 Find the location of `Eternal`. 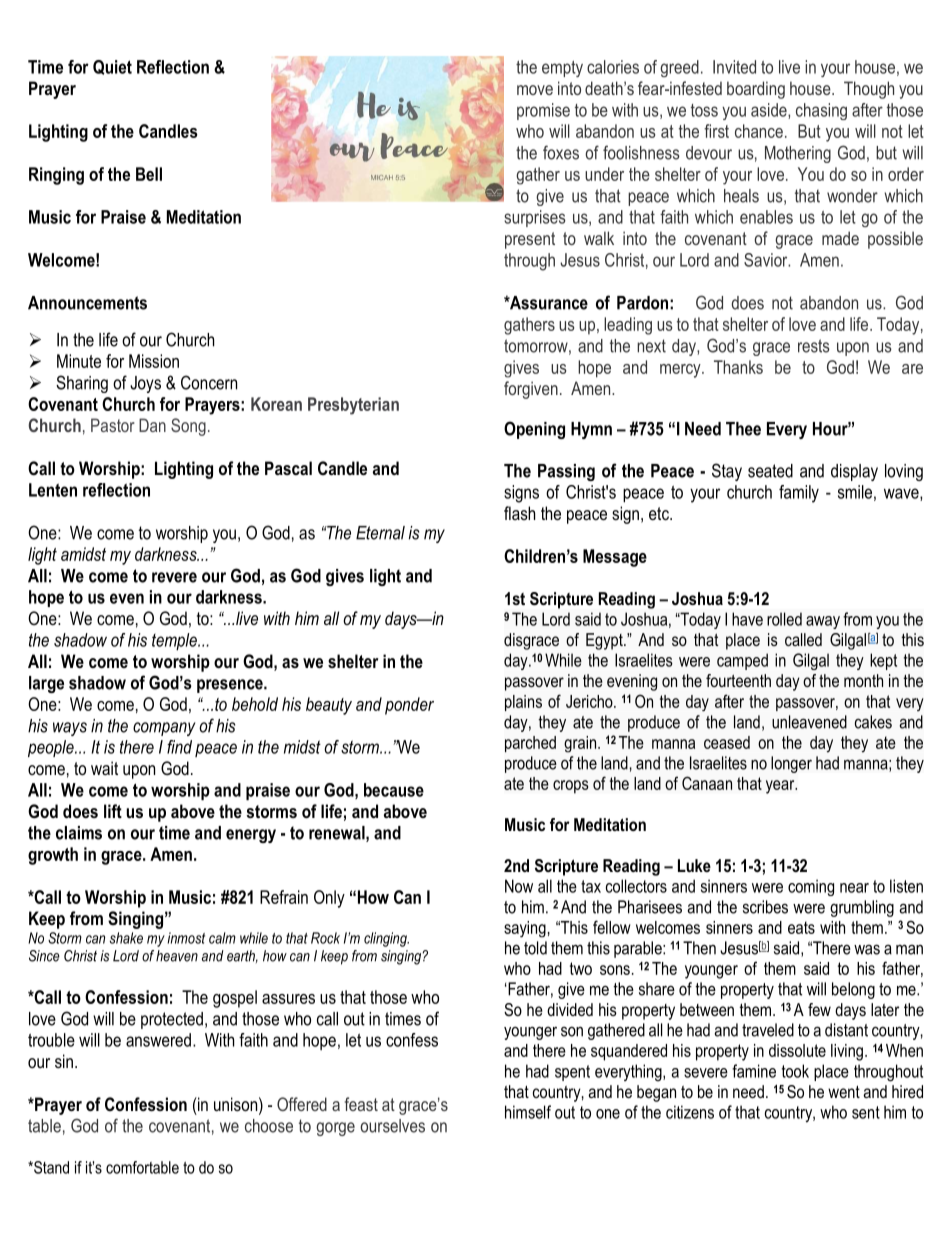

Eternal is located at coordinates (380, 533).
